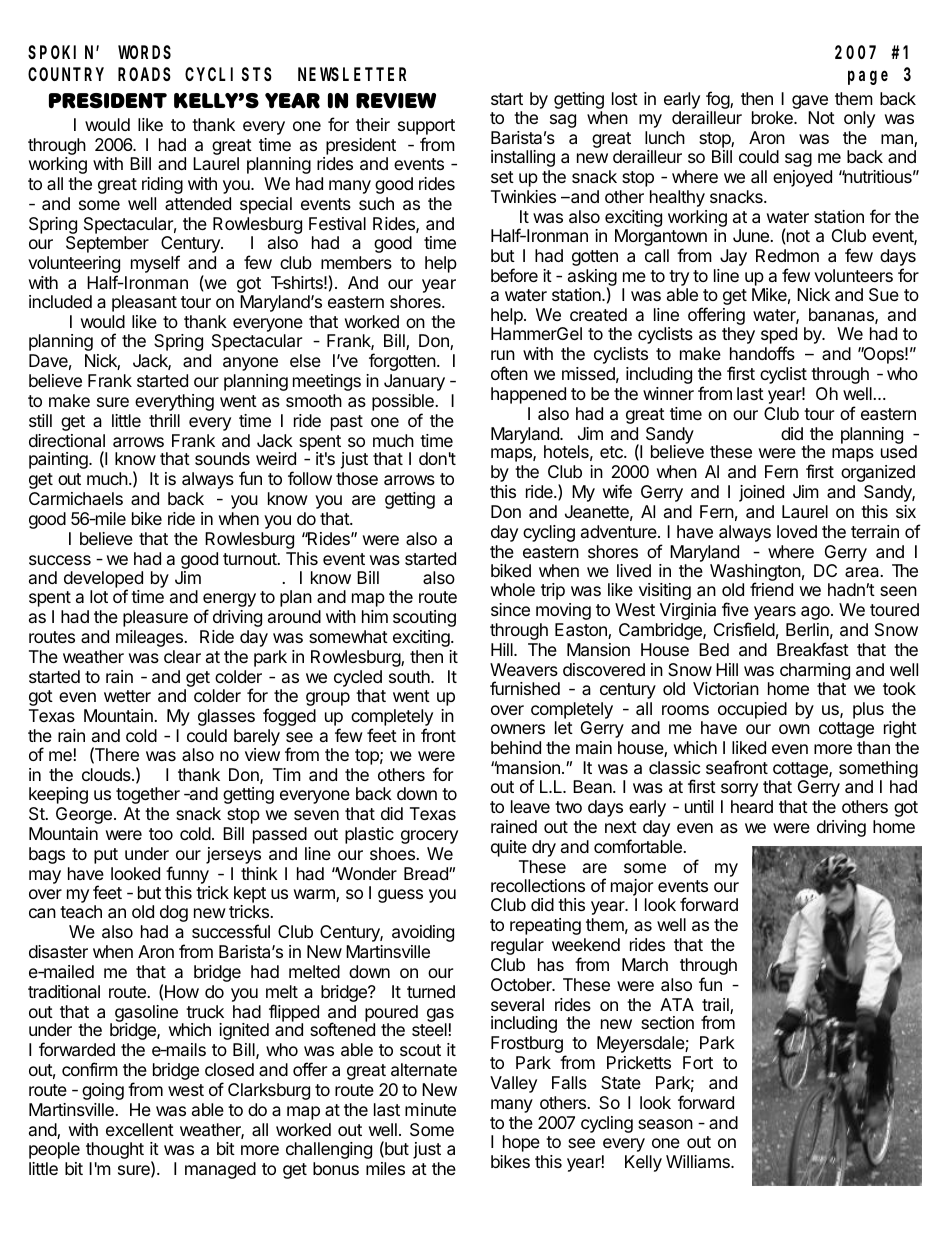 The image size is (952, 1233). I want to click on ROADS, so click(144, 74).
